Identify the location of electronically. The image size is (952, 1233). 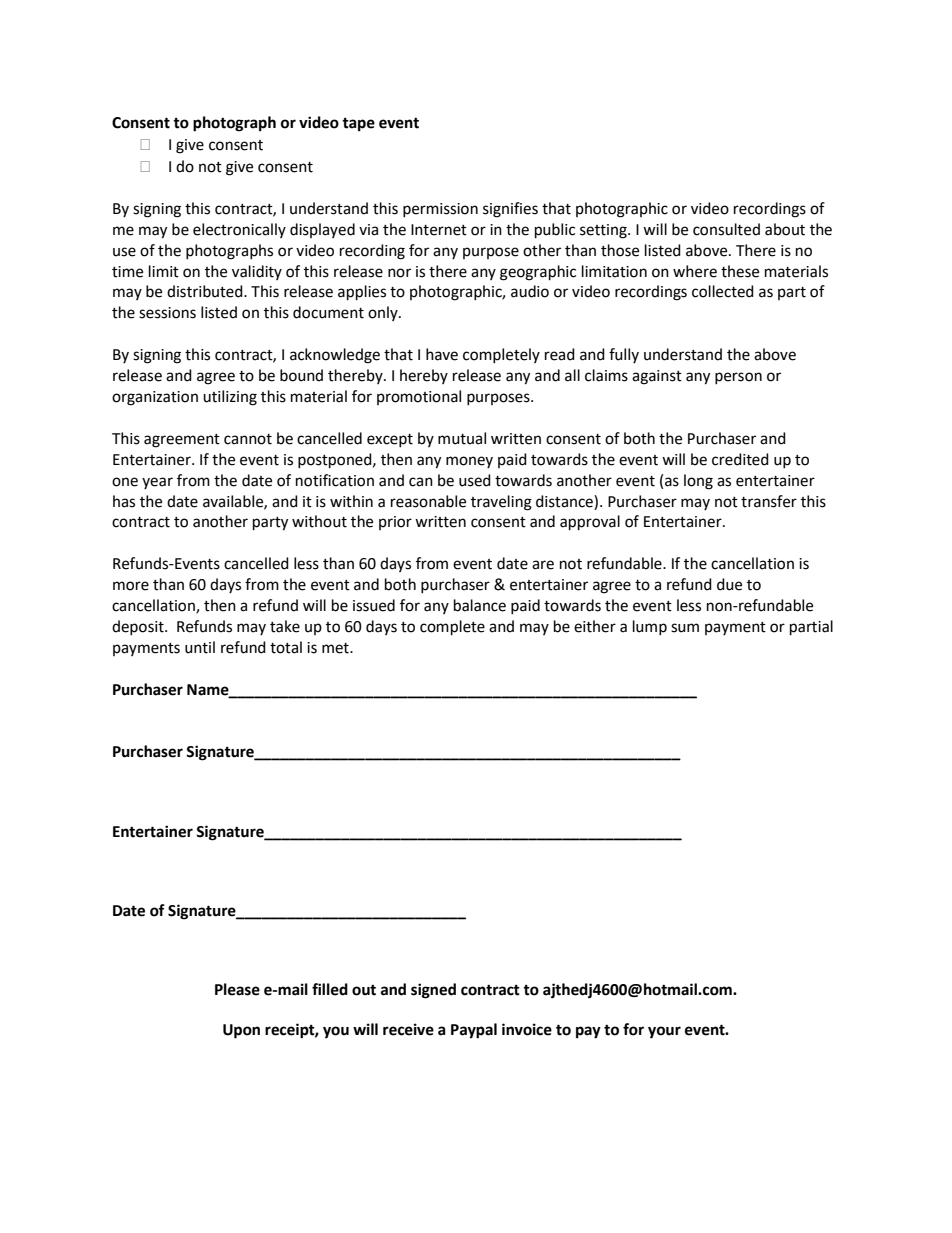
(239, 230).
